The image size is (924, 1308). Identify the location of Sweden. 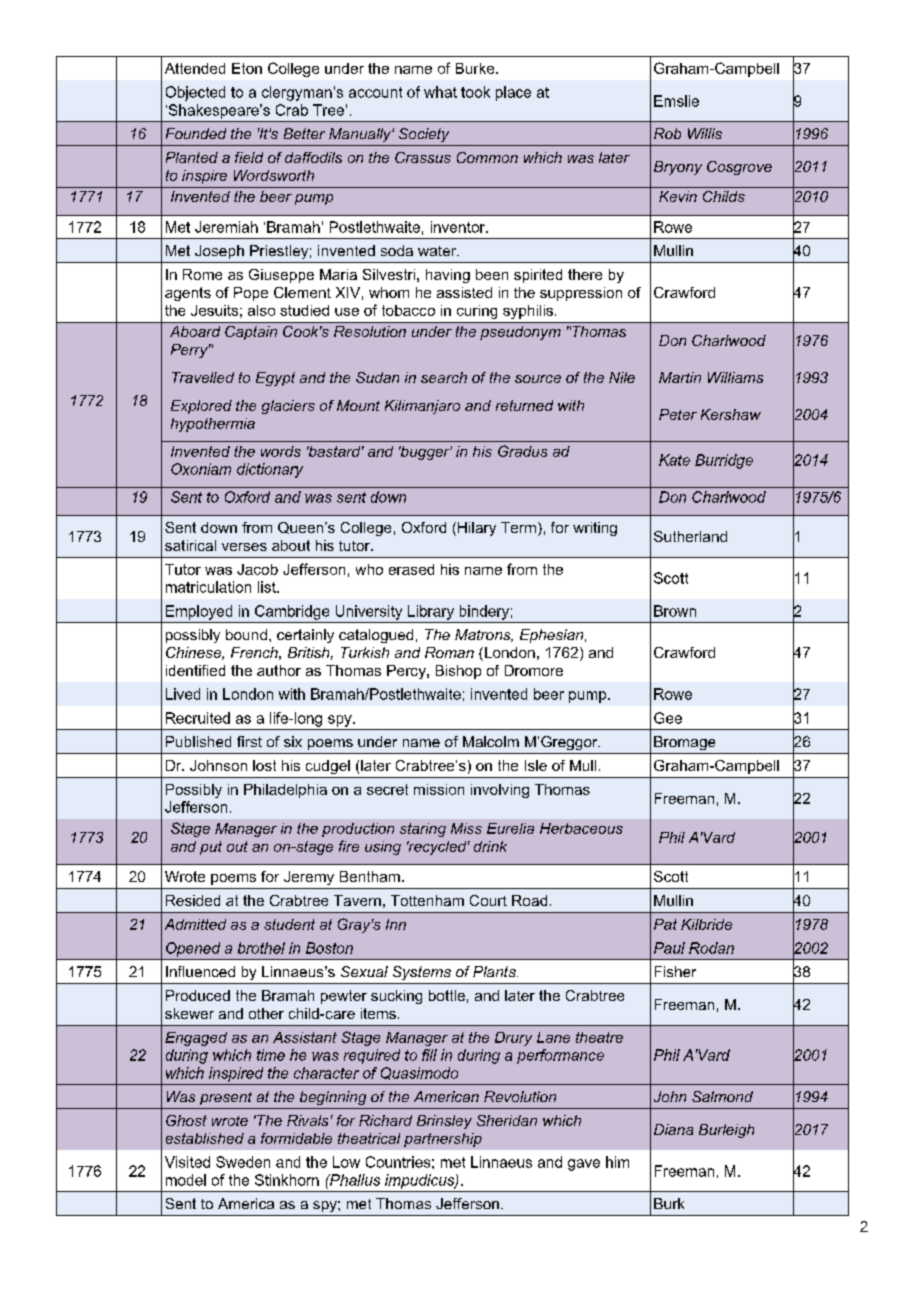
(243, 1162).
